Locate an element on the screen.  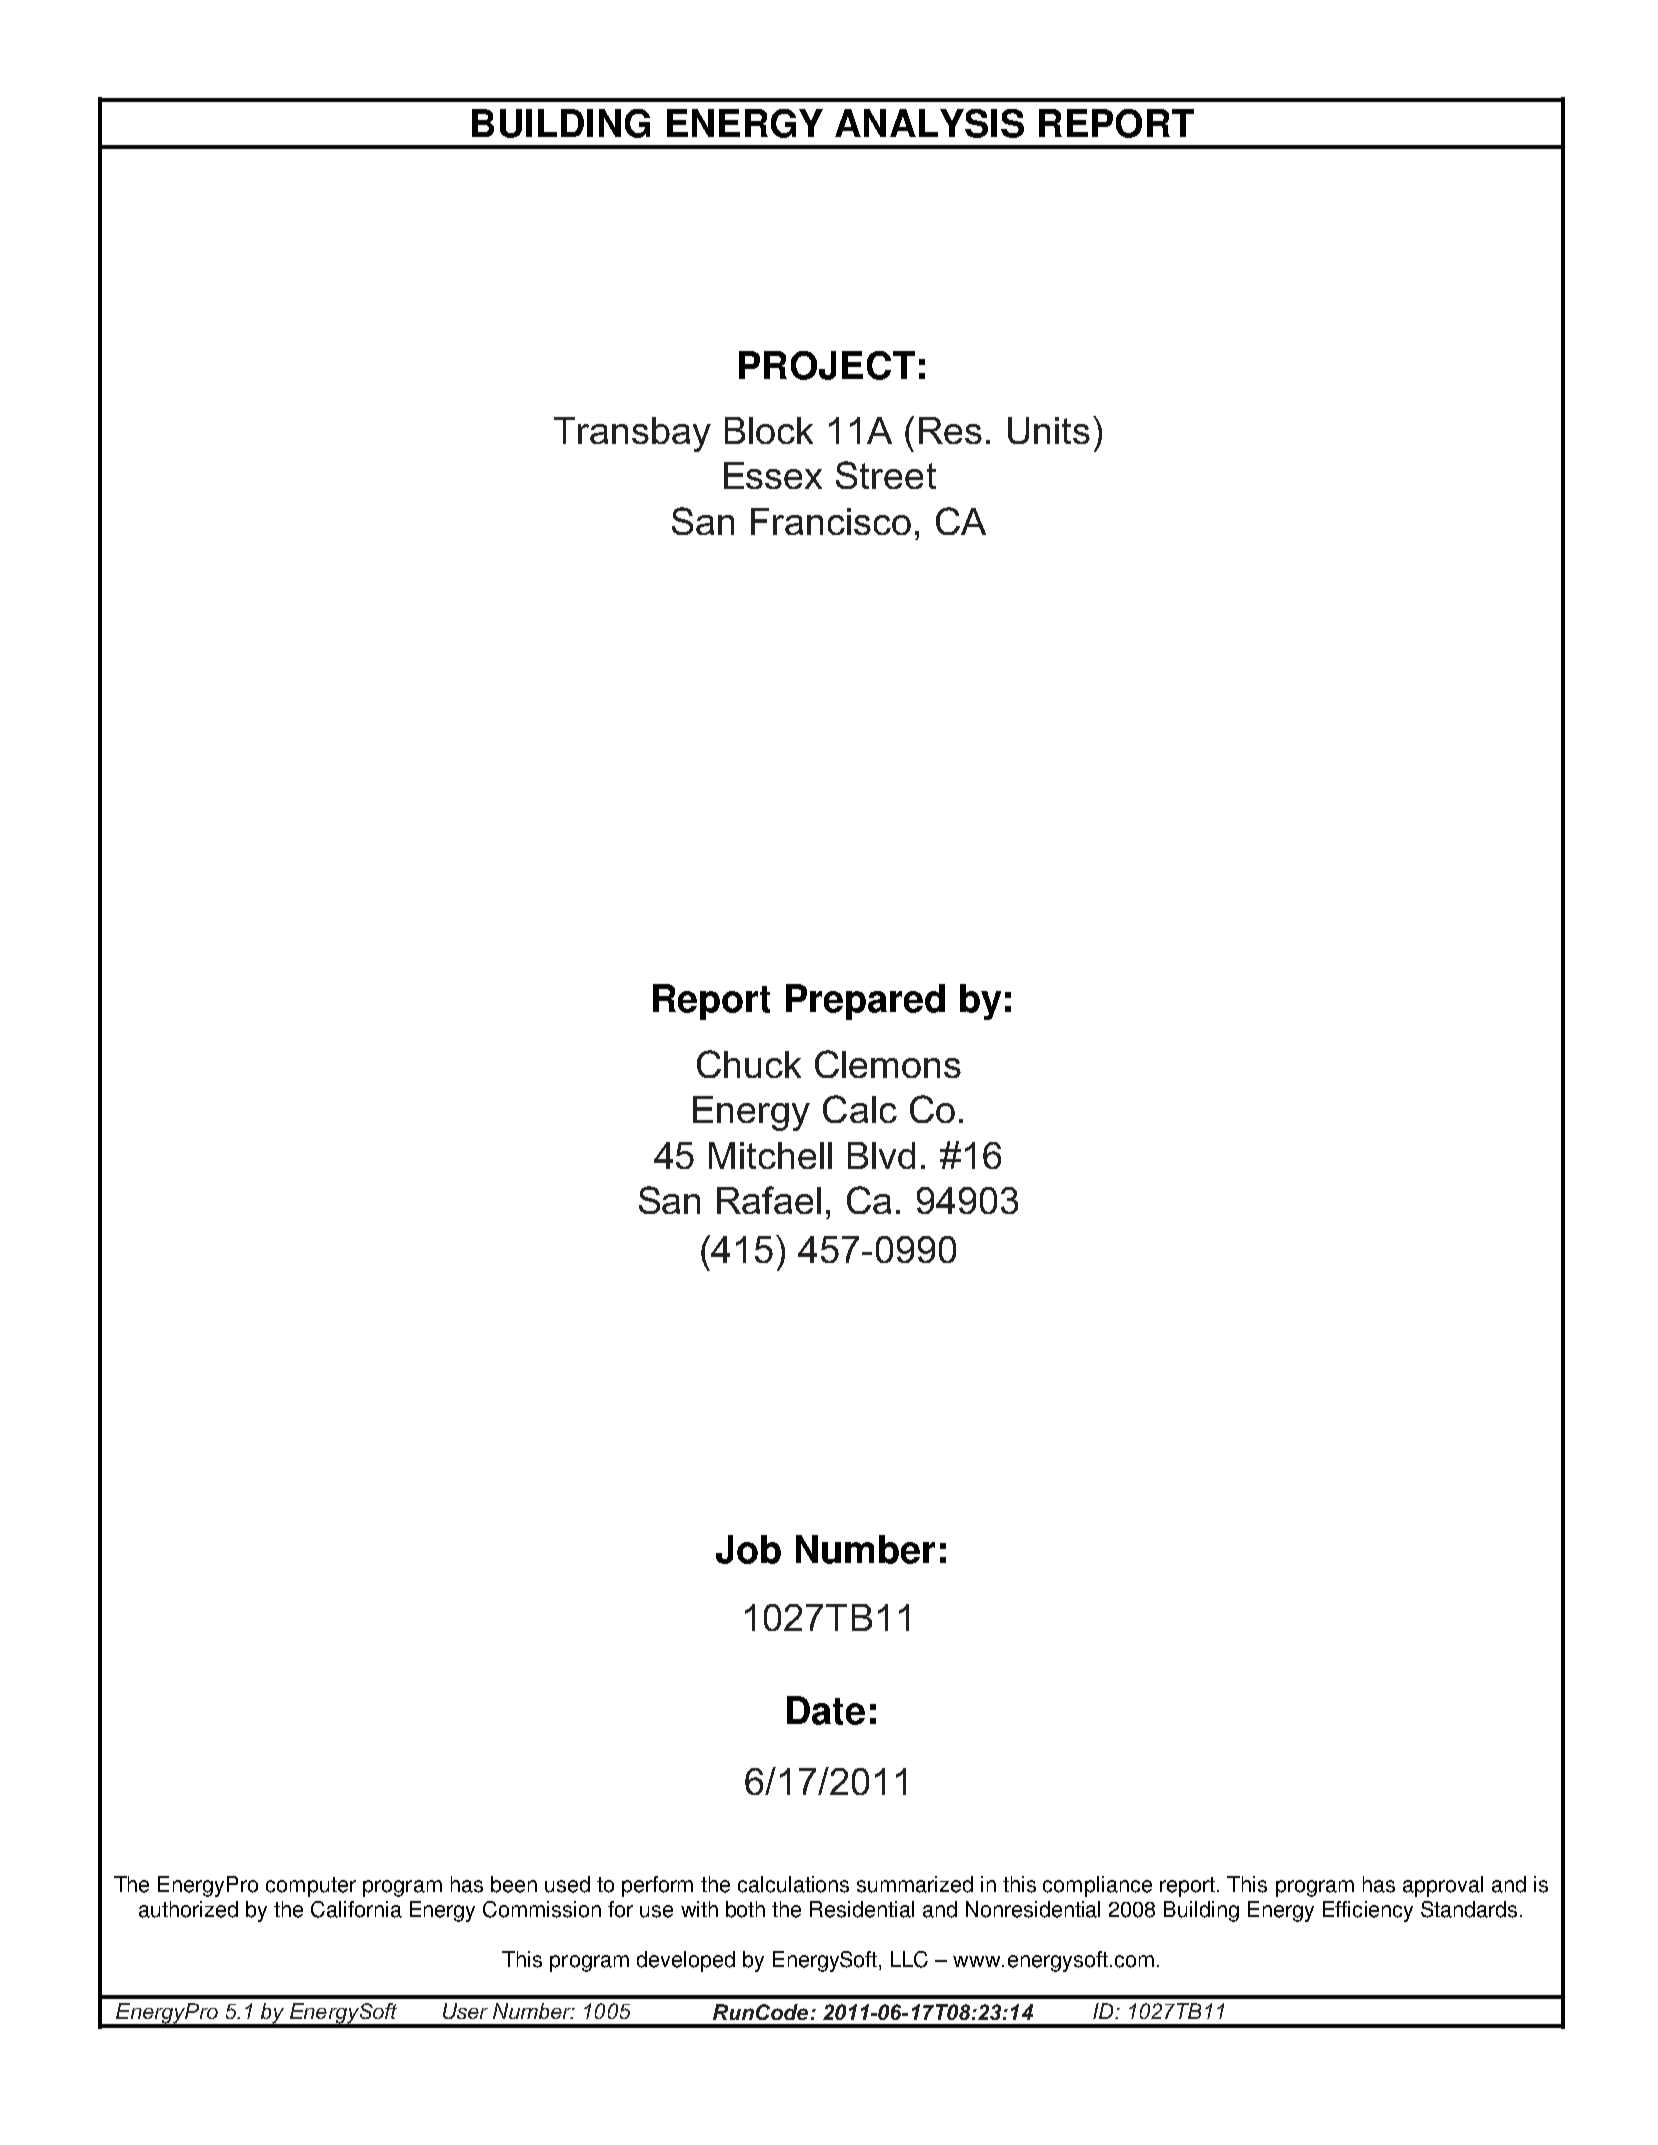
Blvd is located at coordinates (881, 1155).
